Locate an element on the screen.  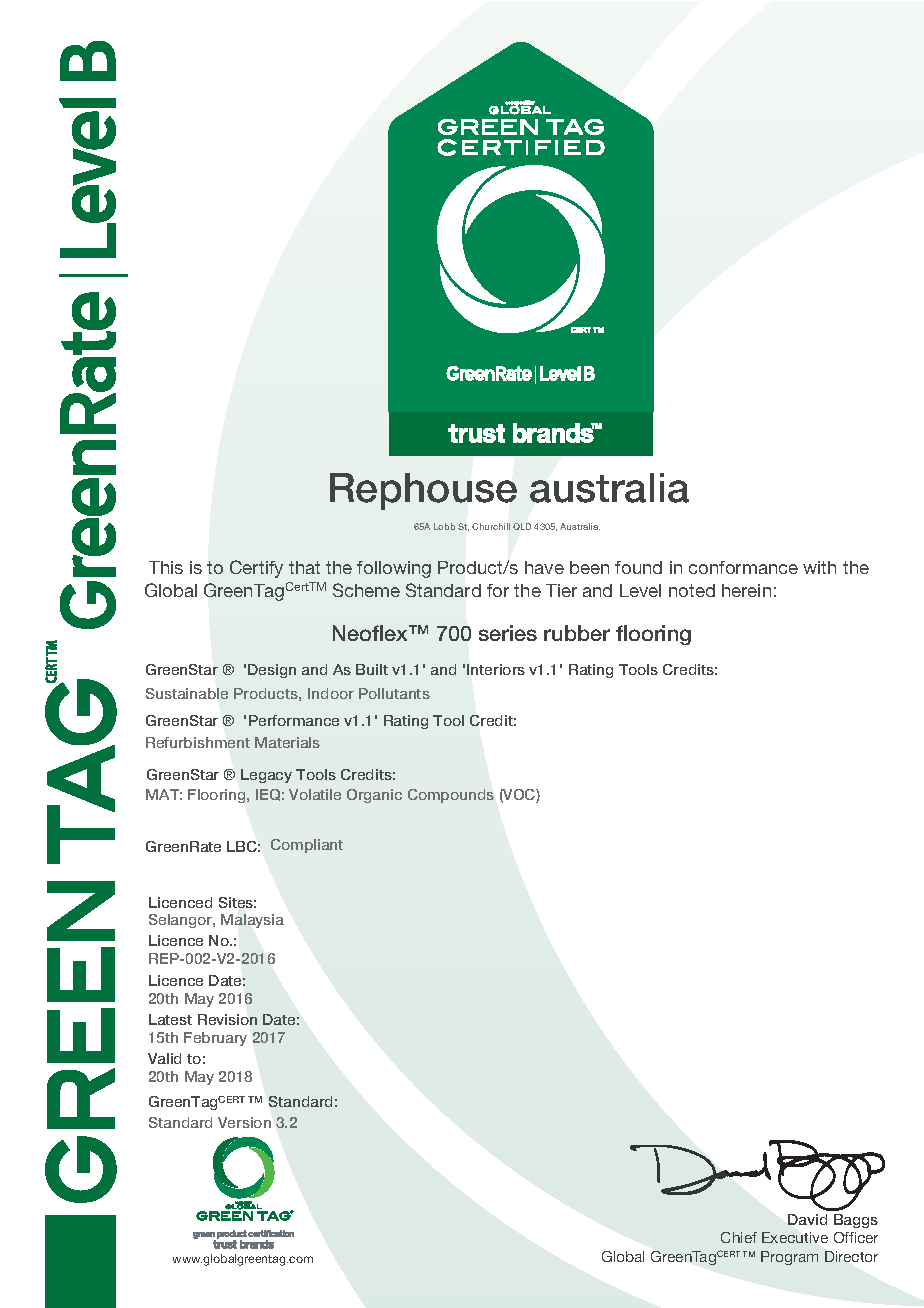
Certify is located at coordinates (256, 569).
